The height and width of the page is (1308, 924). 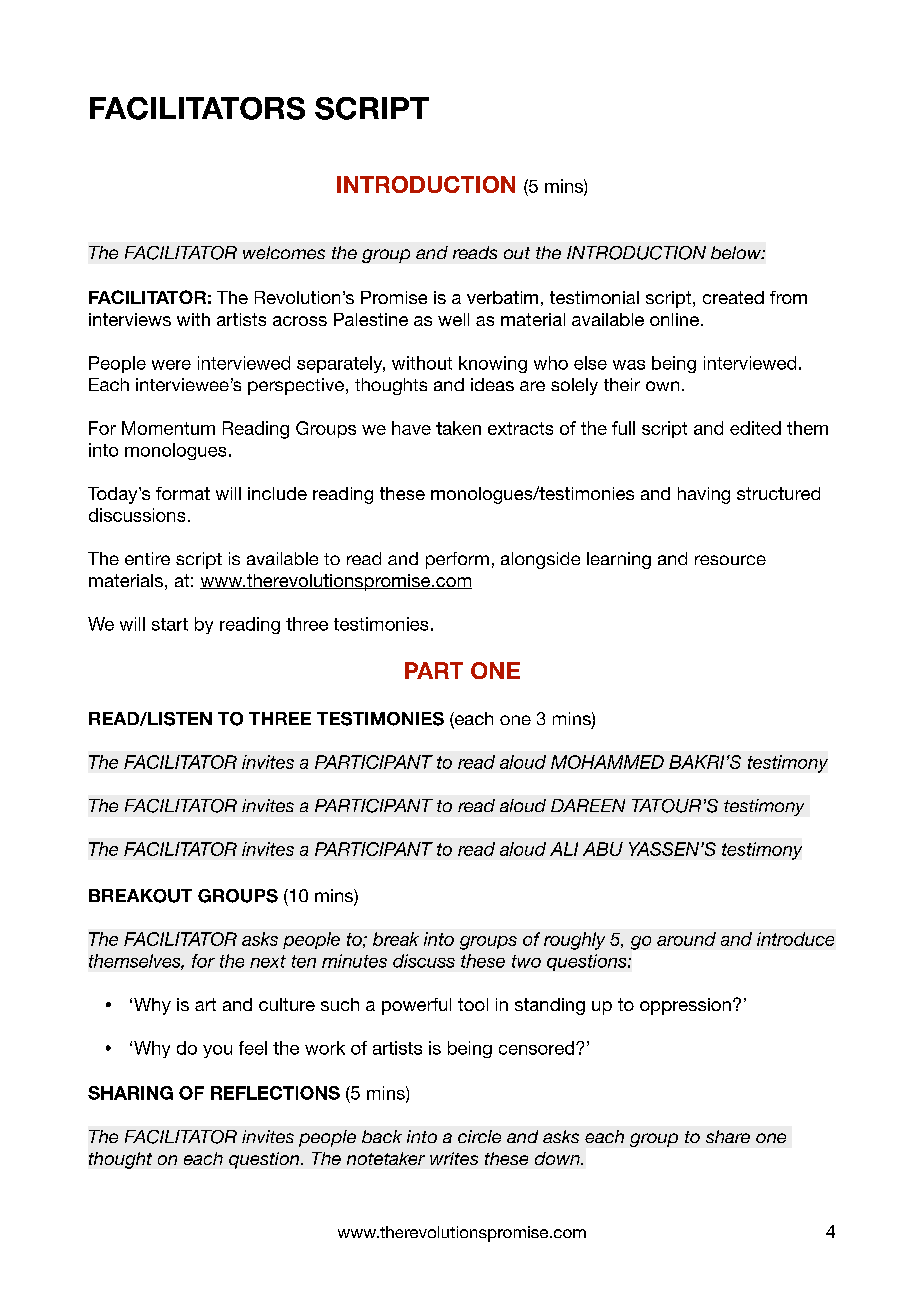 I want to click on resource, so click(x=730, y=560).
